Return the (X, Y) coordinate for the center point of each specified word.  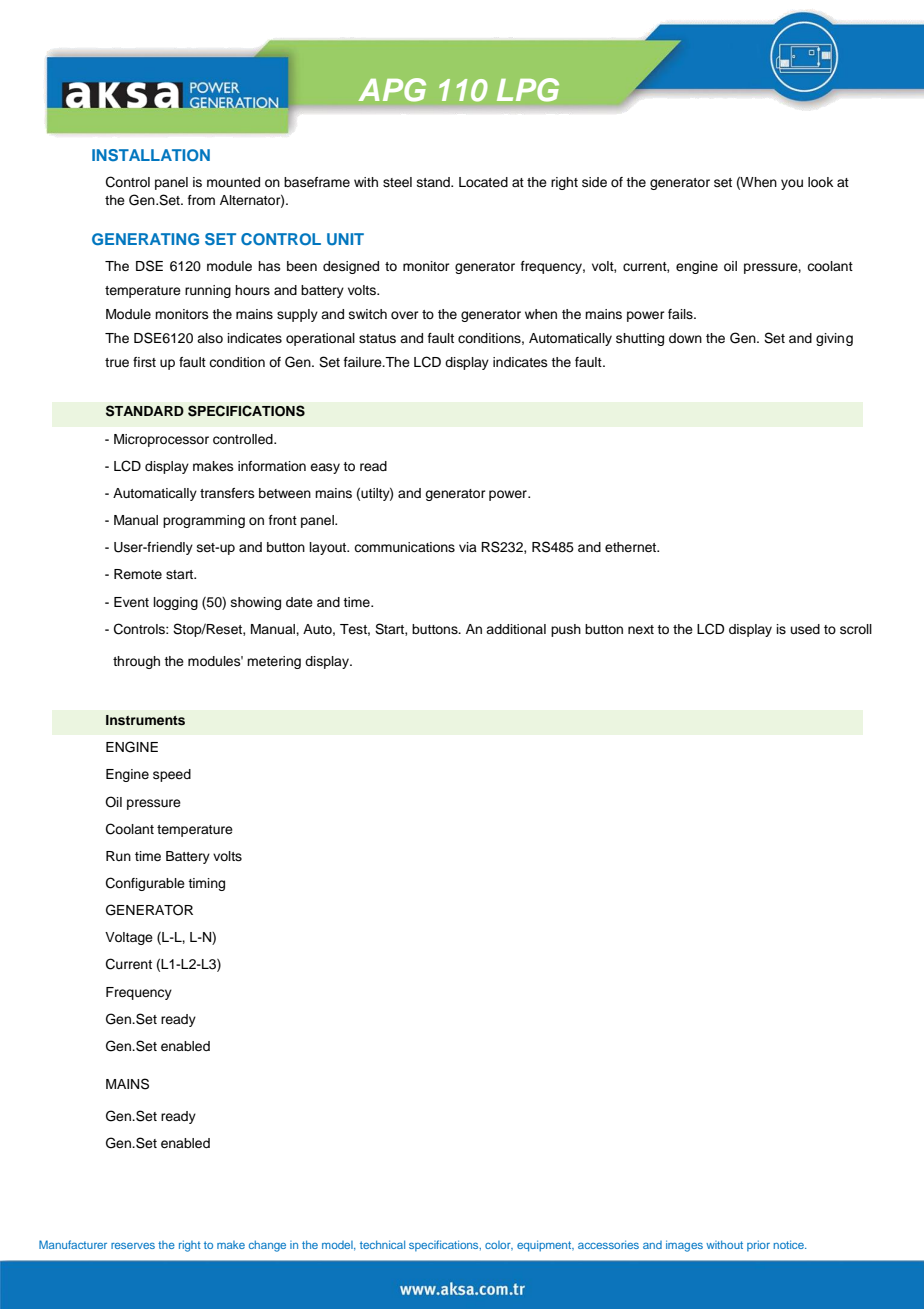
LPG (528, 90)
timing (206, 884)
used (805, 629)
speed (172, 775)
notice (790, 1244)
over (405, 315)
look (820, 182)
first (144, 362)
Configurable (145, 884)
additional (516, 629)
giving (834, 339)
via (468, 547)
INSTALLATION (151, 155)
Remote (138, 574)
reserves (133, 1246)
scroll (856, 629)
